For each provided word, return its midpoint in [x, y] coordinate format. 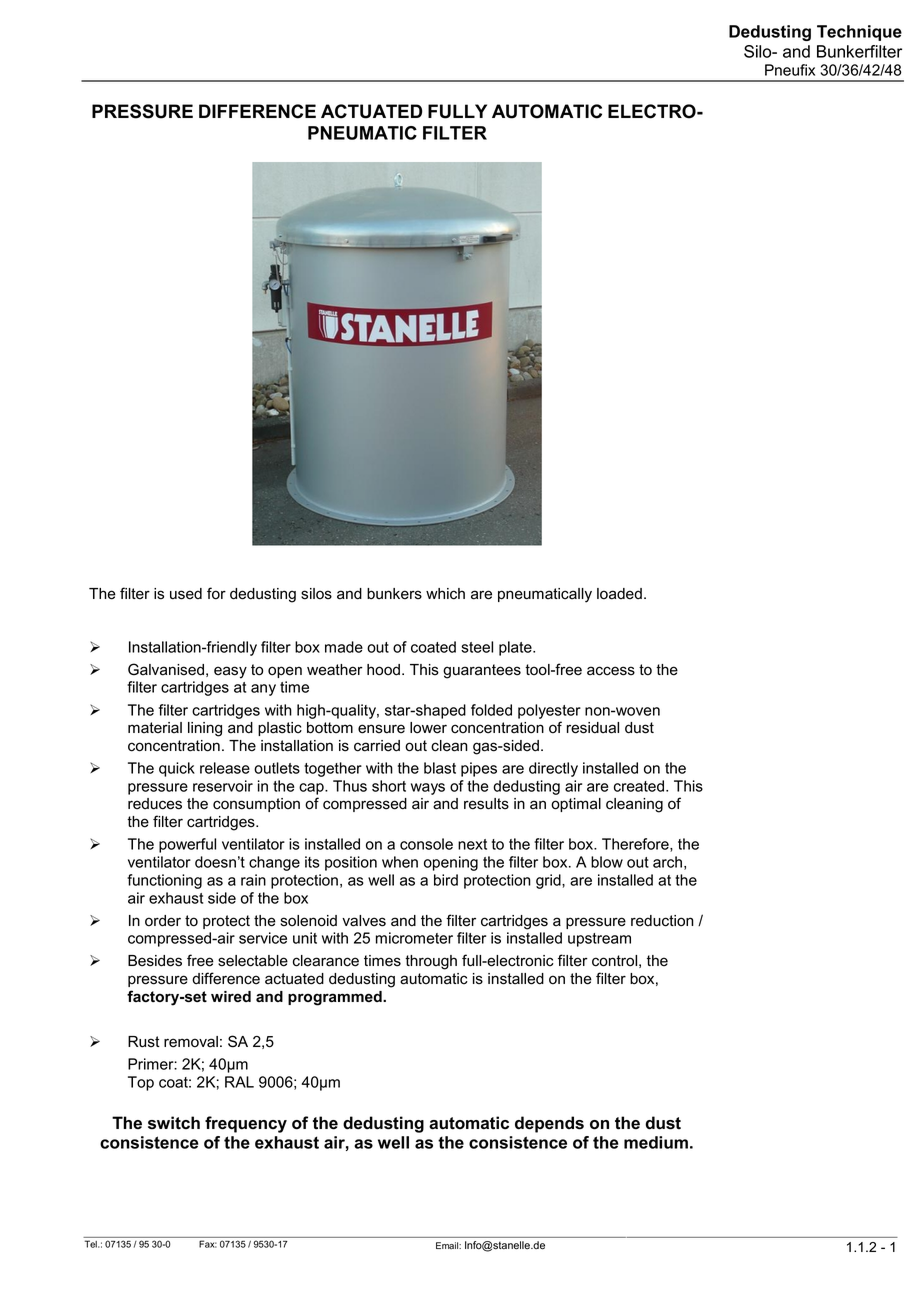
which [445, 594]
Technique [859, 33]
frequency [246, 1124]
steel [477, 647]
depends [549, 1124]
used [186, 594]
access [611, 671]
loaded [619, 594]
